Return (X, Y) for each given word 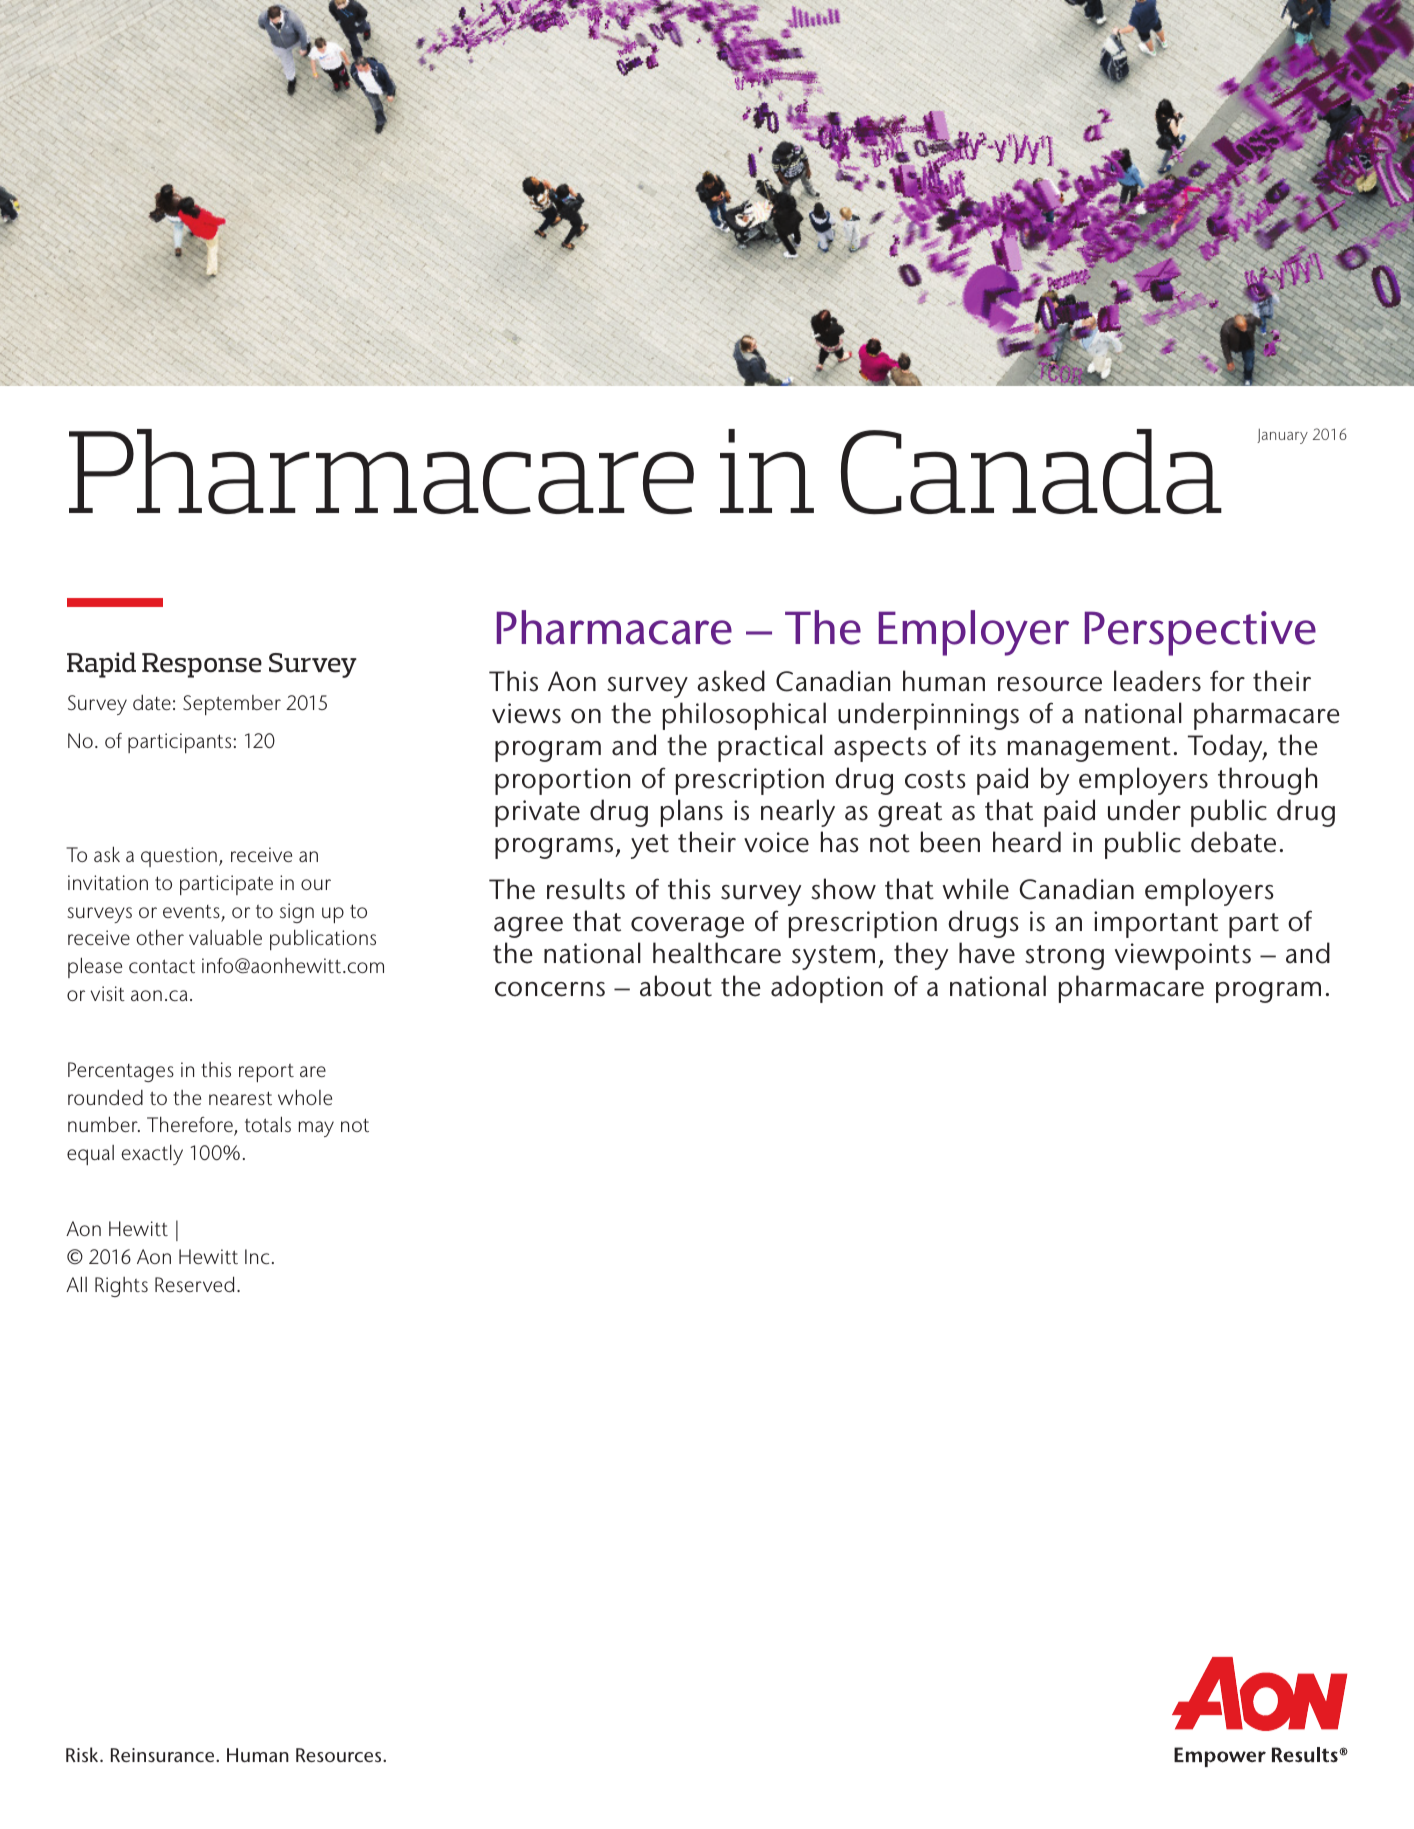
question (179, 857)
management (1089, 749)
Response (202, 665)
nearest (240, 1098)
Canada (1031, 471)
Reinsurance (164, 1755)
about (676, 986)
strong (1064, 957)
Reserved (194, 1284)
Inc (257, 1256)
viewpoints (1183, 956)
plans (692, 813)
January (1282, 436)
